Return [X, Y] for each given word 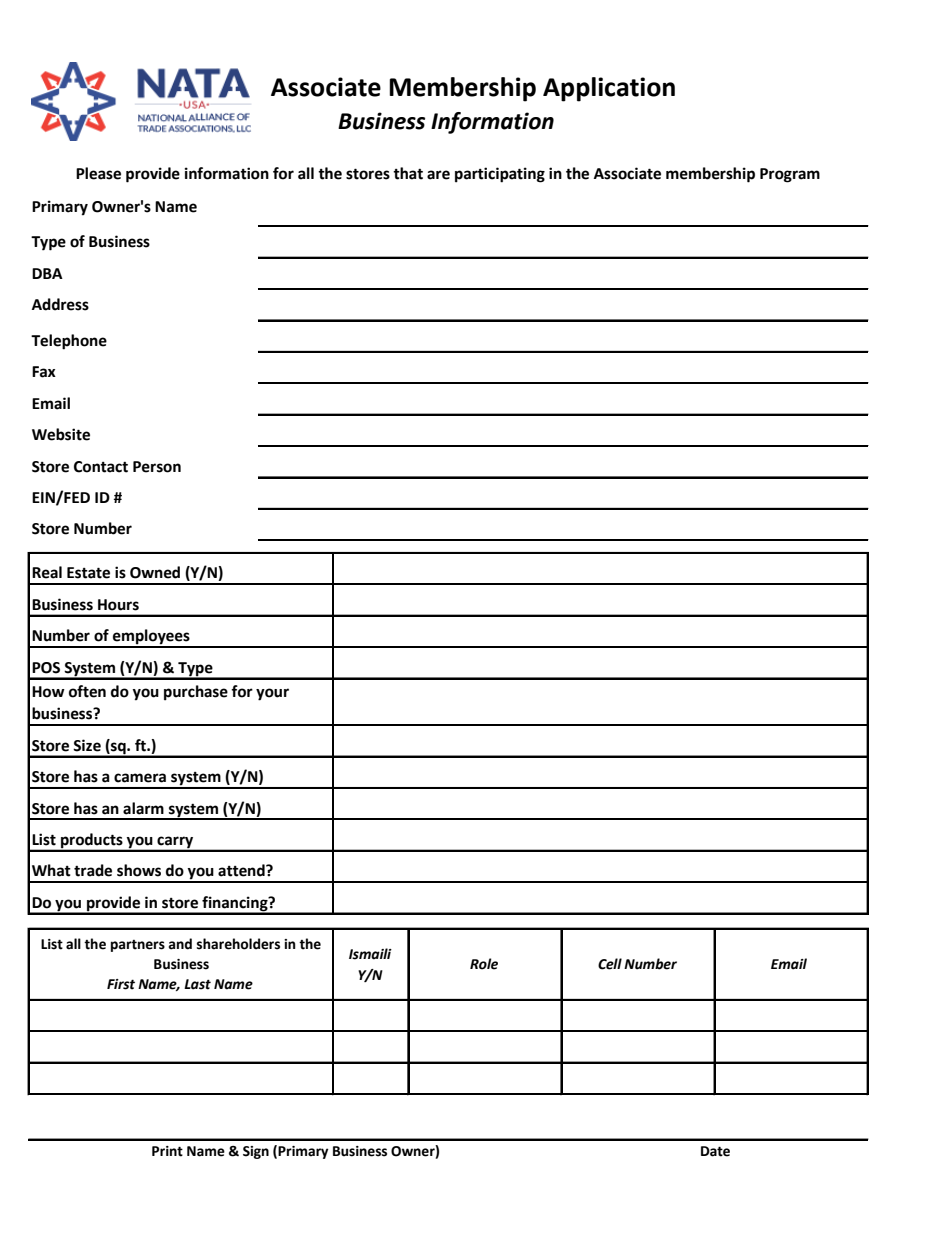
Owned [155, 572]
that [408, 173]
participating [500, 175]
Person [157, 467]
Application [609, 89]
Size [87, 745]
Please [98, 173]
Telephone [69, 342]
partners [138, 946]
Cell [610, 964]
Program [790, 175]
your [272, 694]
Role [484, 964]
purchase [196, 693]
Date [715, 1151]
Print [167, 1151]
